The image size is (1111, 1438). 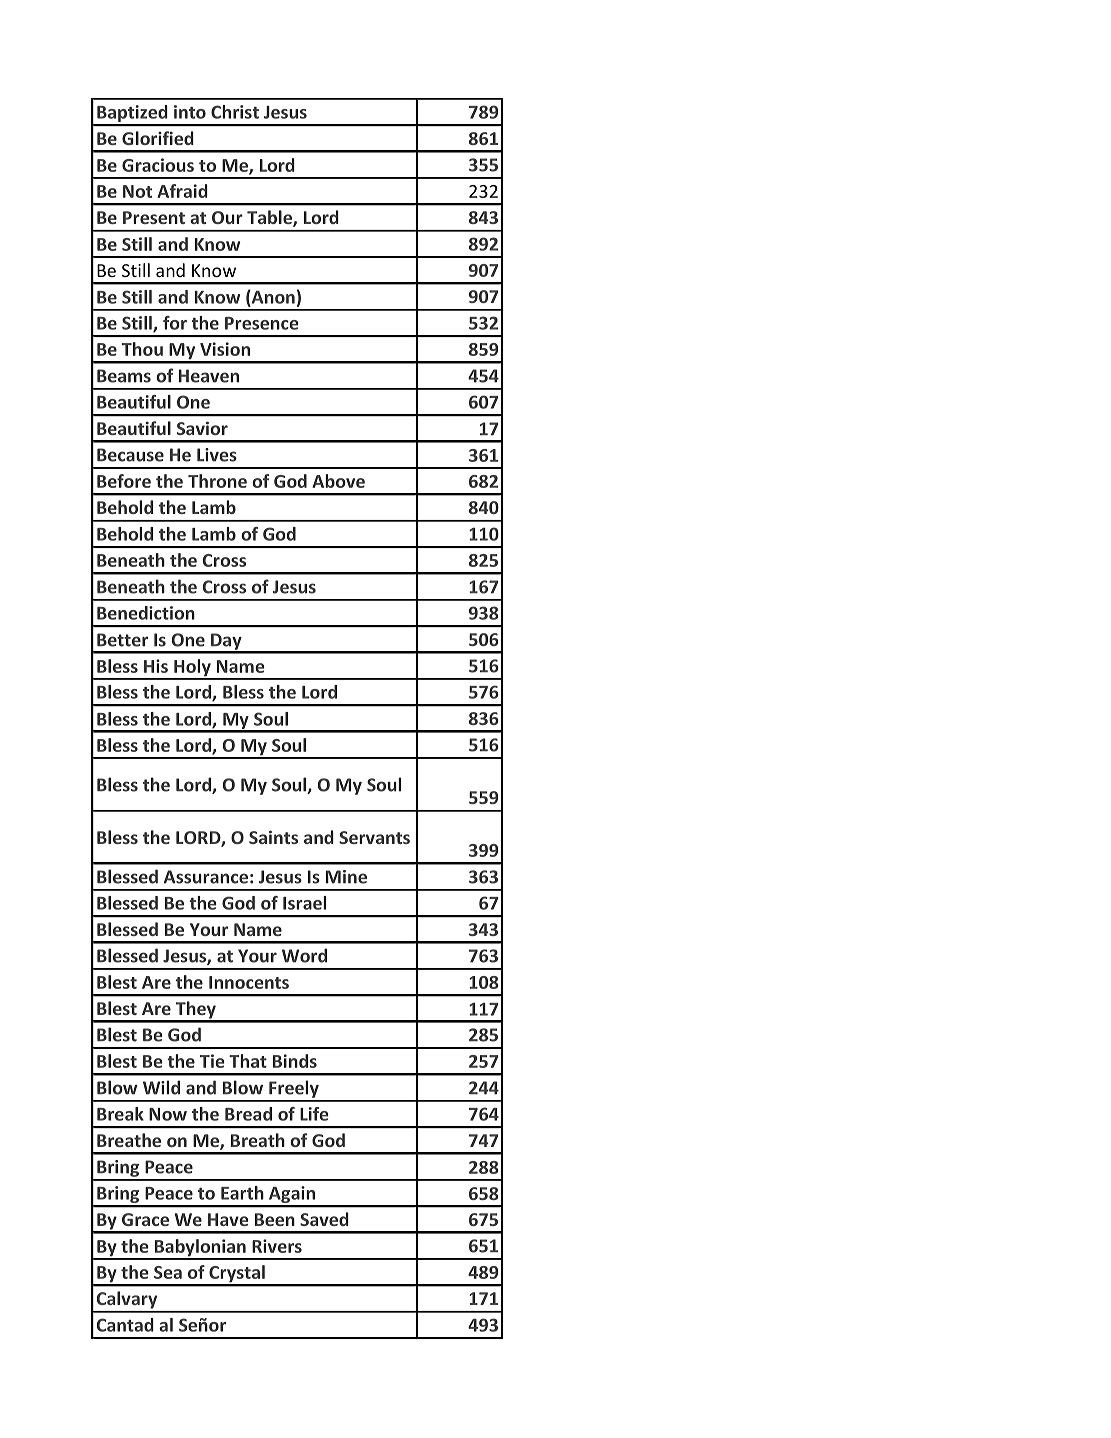 I want to click on Throne, so click(x=217, y=481).
